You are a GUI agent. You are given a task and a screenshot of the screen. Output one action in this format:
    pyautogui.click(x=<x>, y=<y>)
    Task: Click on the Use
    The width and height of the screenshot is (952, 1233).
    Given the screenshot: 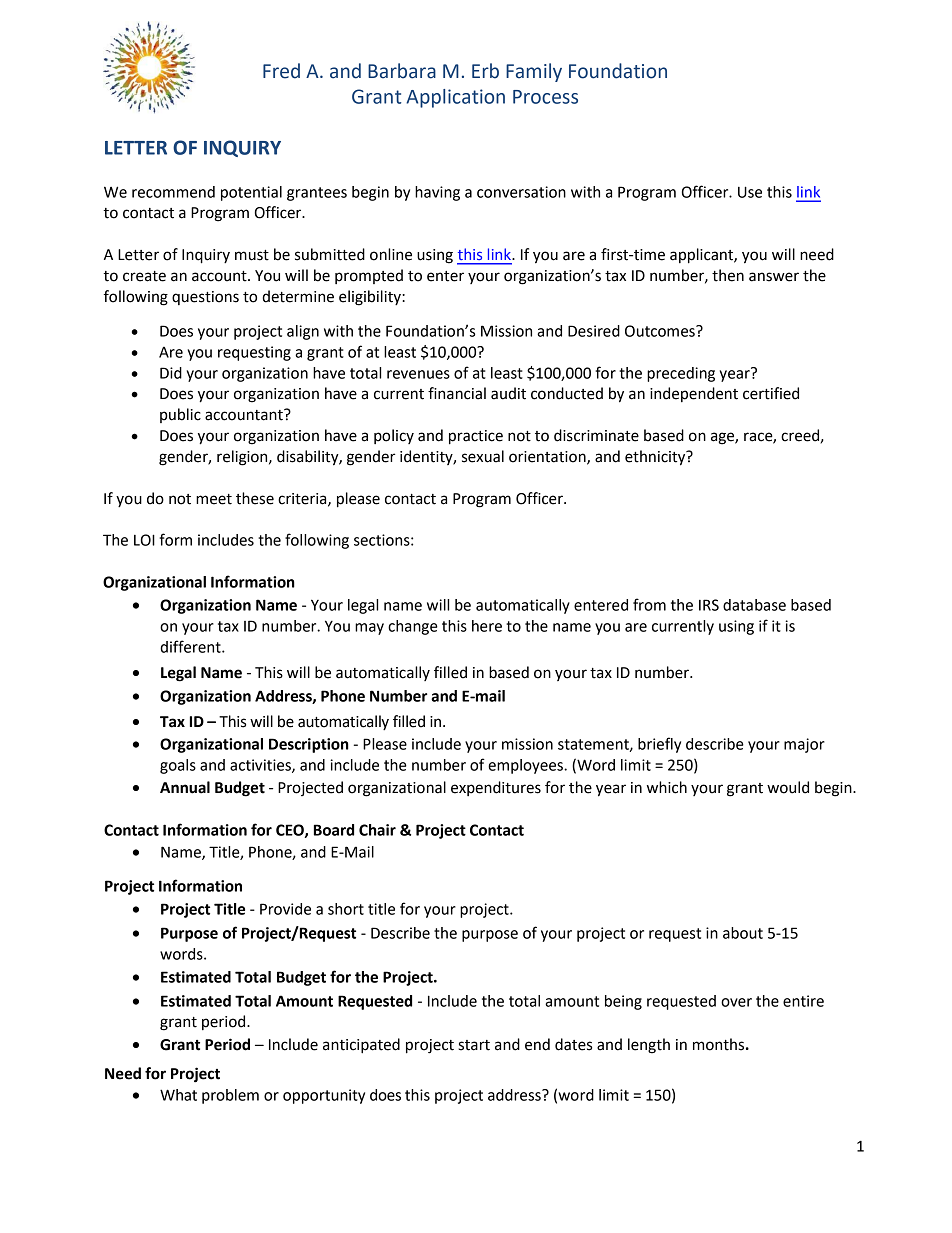 What is the action you would take?
    pyautogui.click(x=750, y=192)
